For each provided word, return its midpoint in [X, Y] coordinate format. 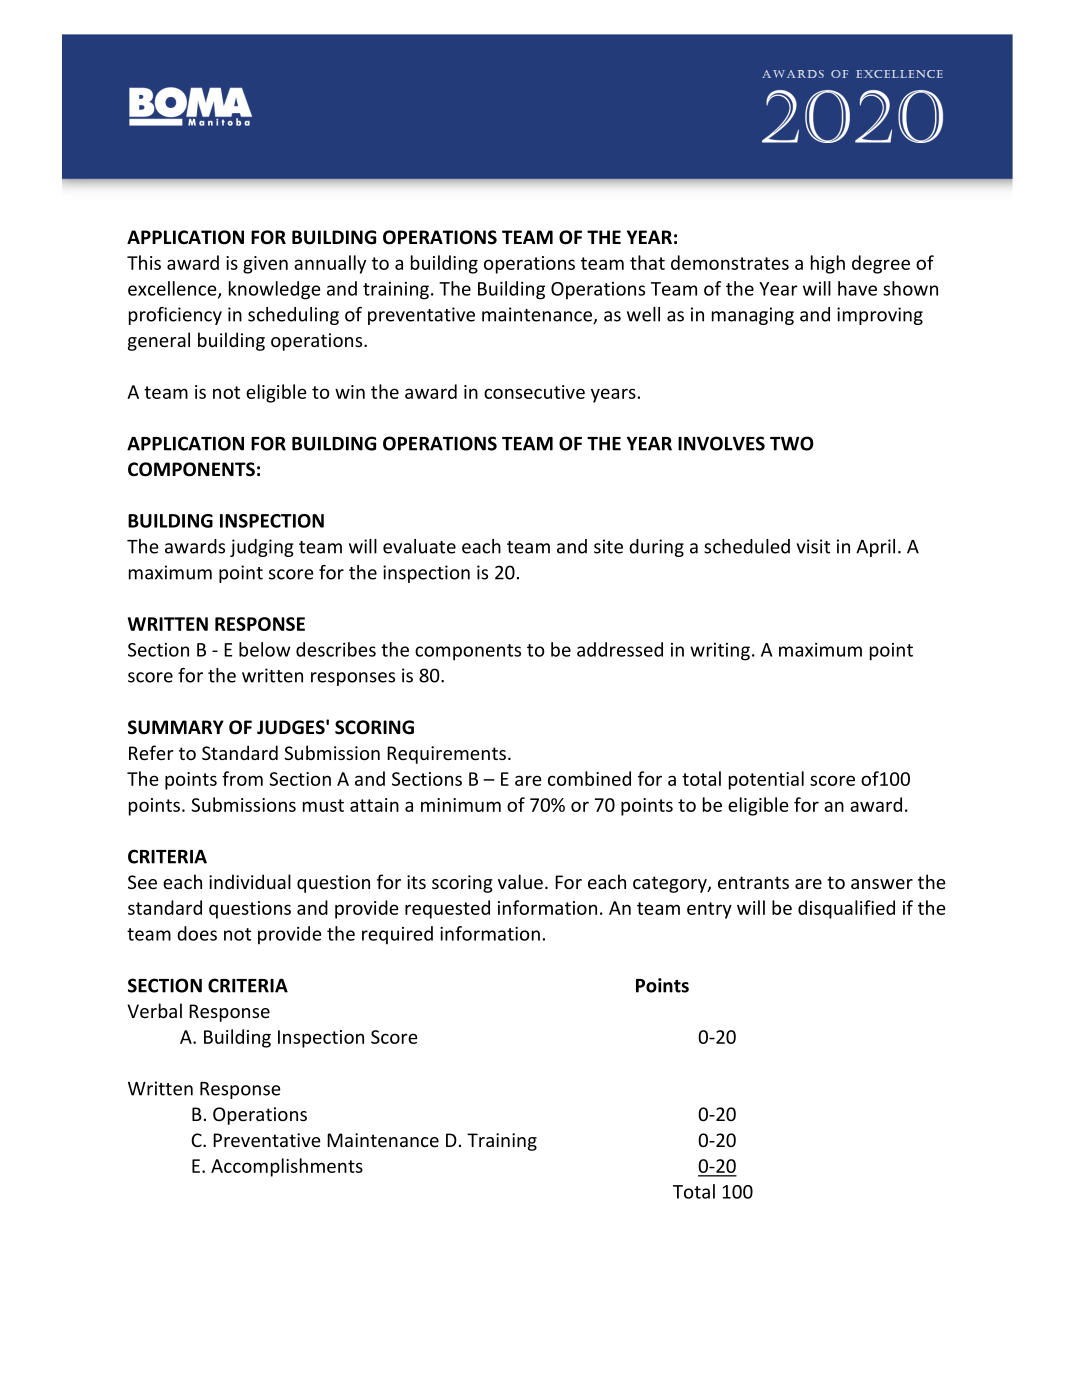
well [643, 314]
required [397, 935]
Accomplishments [287, 1167]
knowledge [275, 290]
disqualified [846, 909]
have [857, 288]
